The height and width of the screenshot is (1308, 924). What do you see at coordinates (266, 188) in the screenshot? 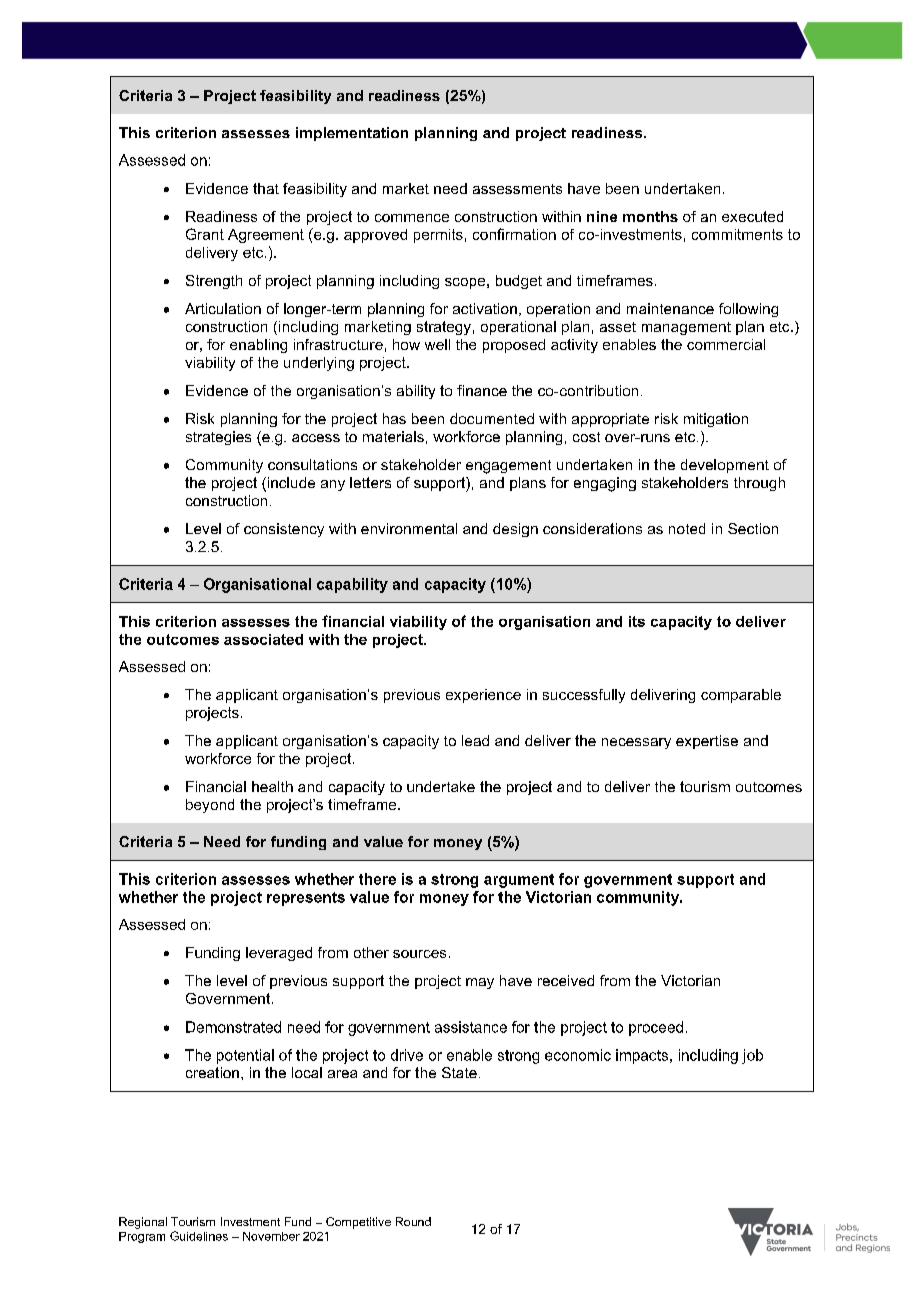
I see `that` at bounding box center [266, 188].
